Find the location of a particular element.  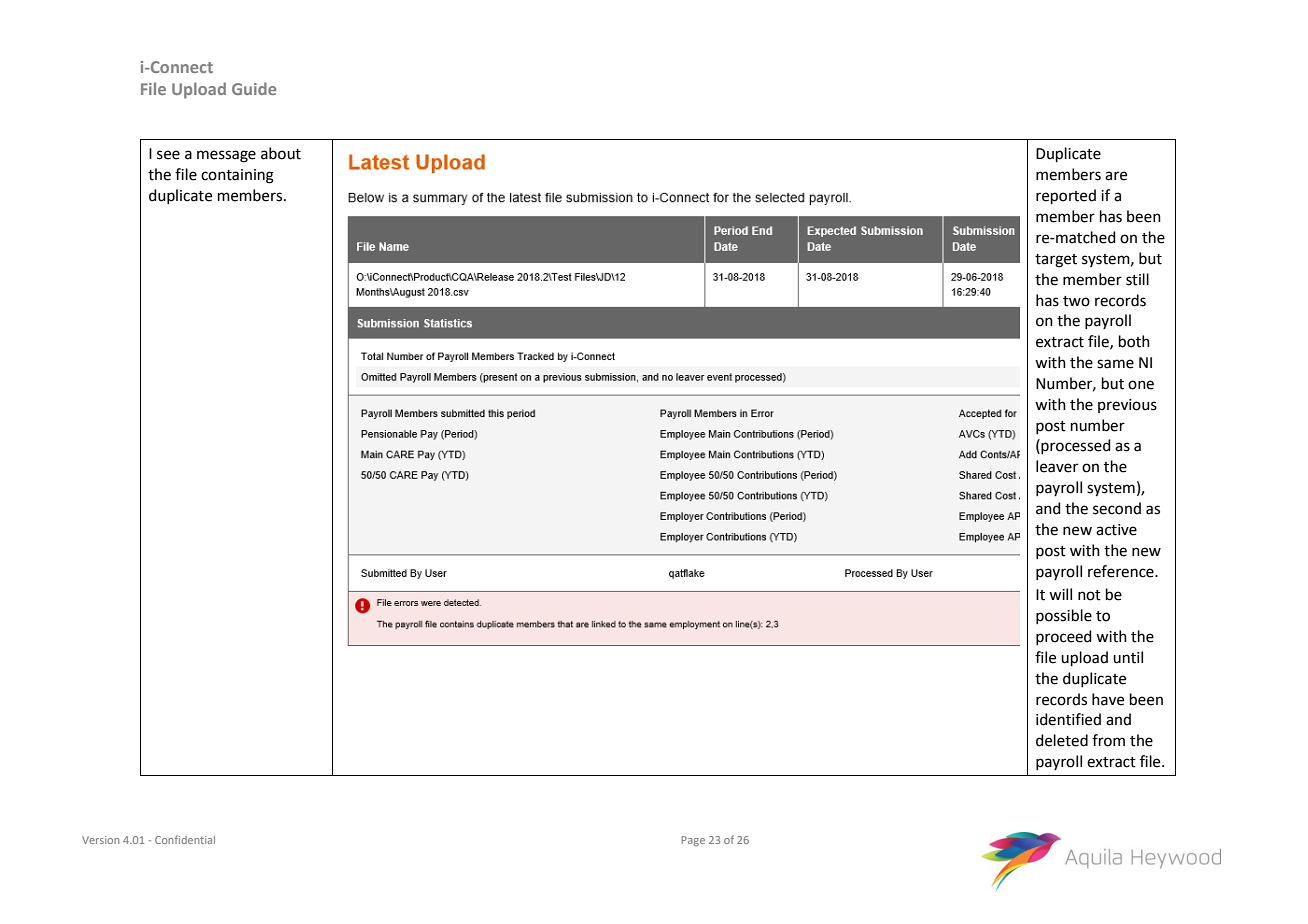

Page is located at coordinates (693, 841).
